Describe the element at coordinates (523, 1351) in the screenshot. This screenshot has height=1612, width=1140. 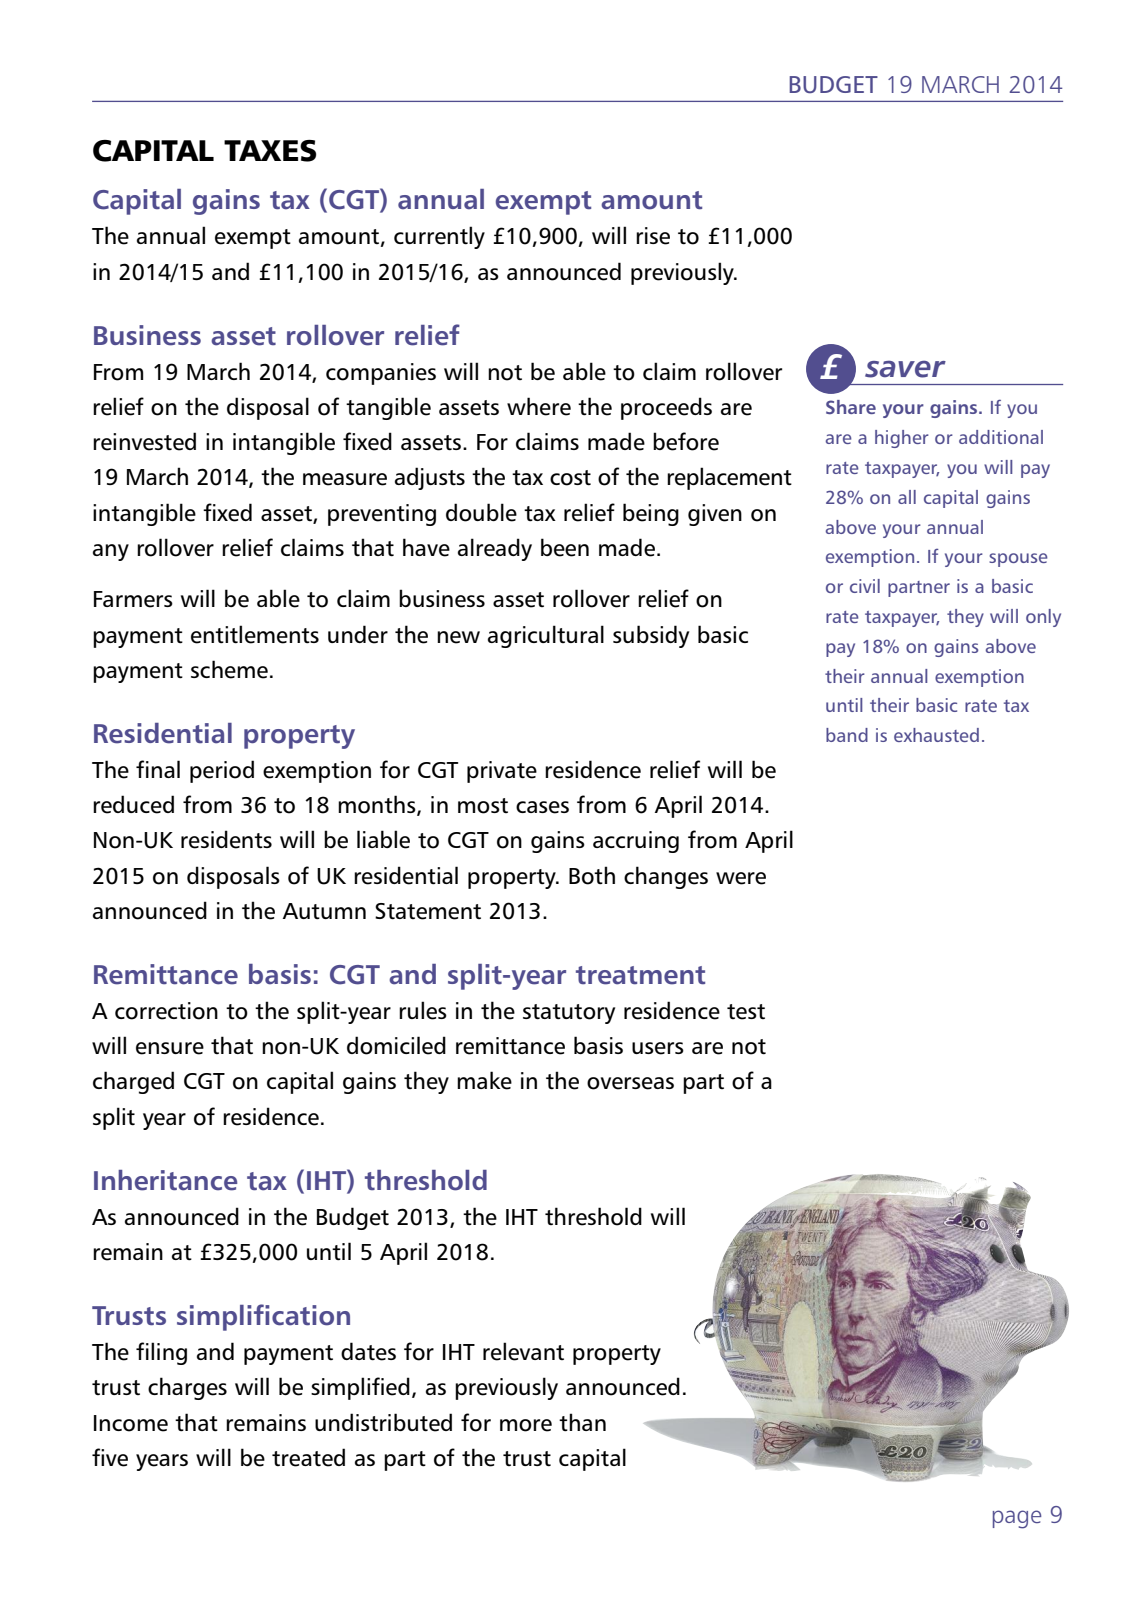
I see `relevant` at that location.
